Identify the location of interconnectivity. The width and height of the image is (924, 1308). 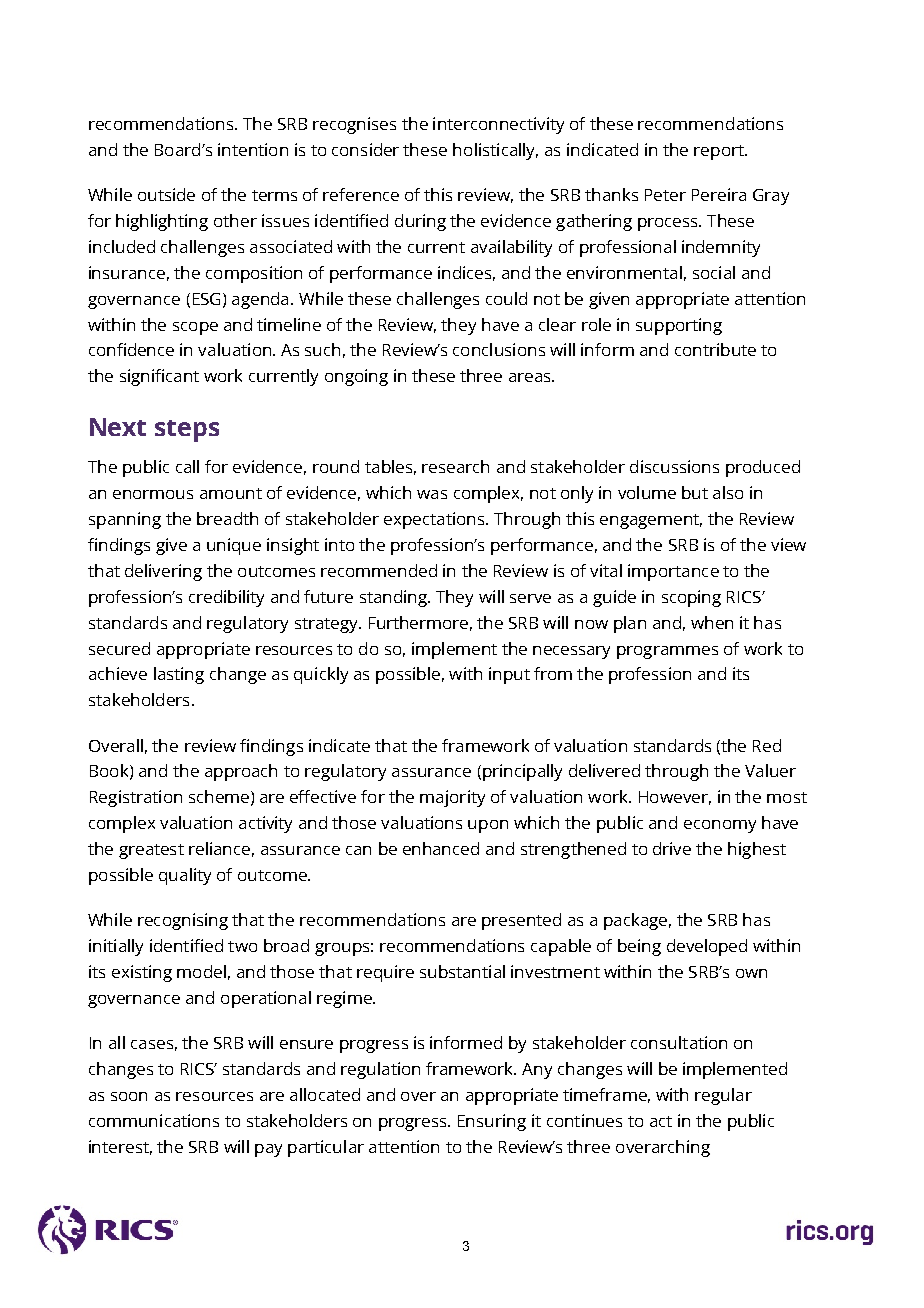
(498, 125).
